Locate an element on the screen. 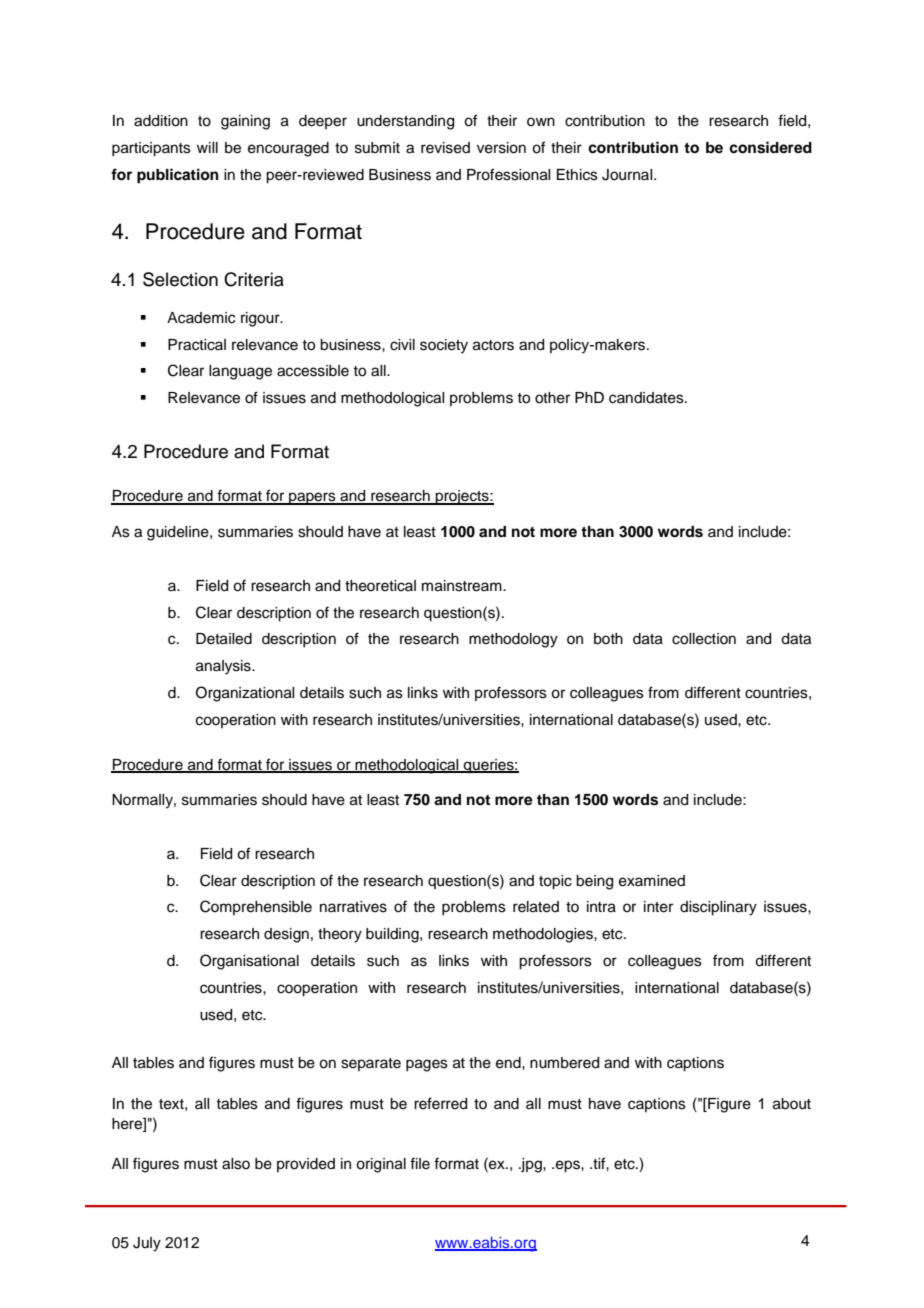  collection is located at coordinates (704, 639).
